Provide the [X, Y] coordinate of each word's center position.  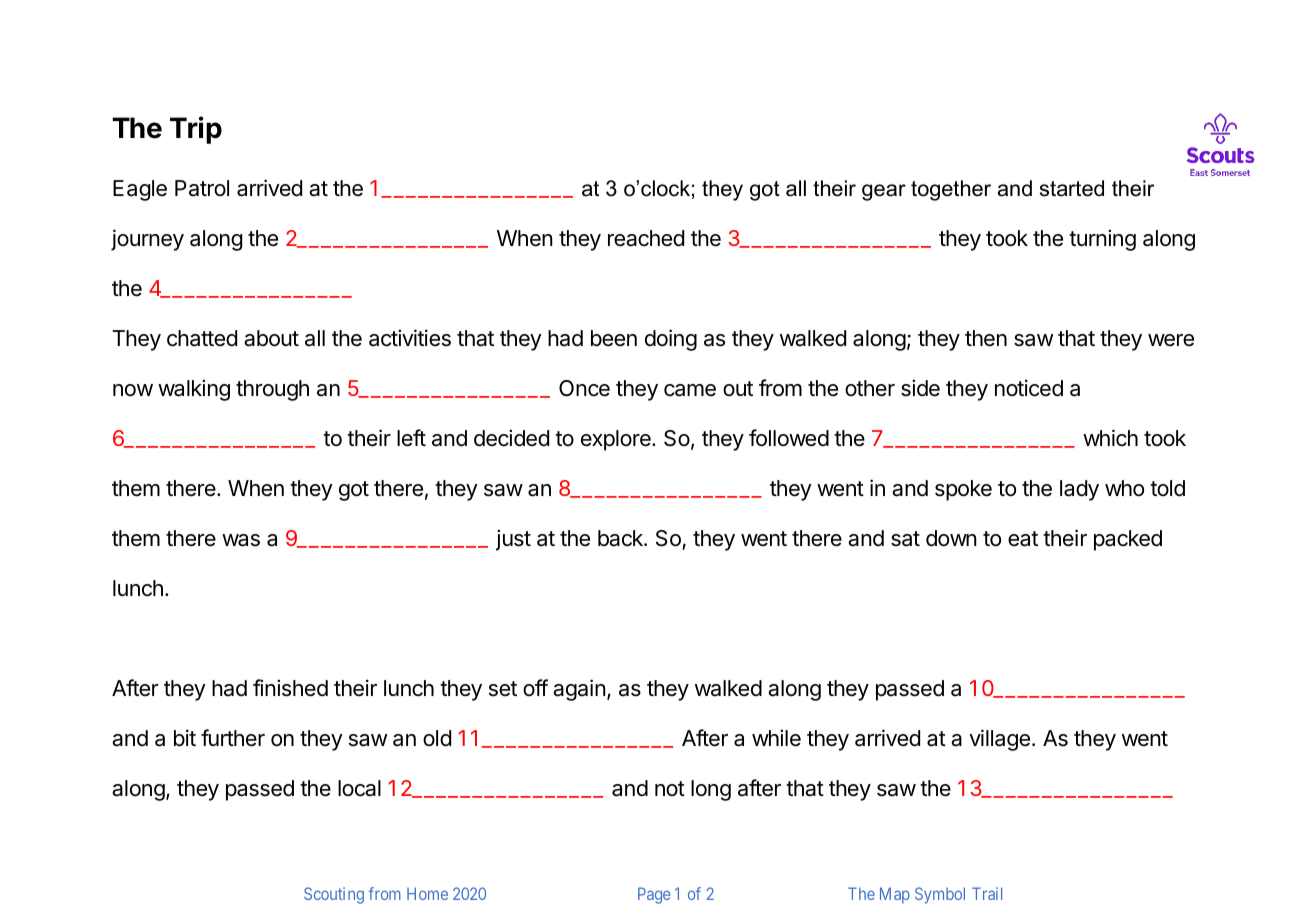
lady [1079, 490]
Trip [196, 130]
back [621, 538]
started [1072, 188]
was [241, 540]
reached [646, 238]
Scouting [334, 895]
